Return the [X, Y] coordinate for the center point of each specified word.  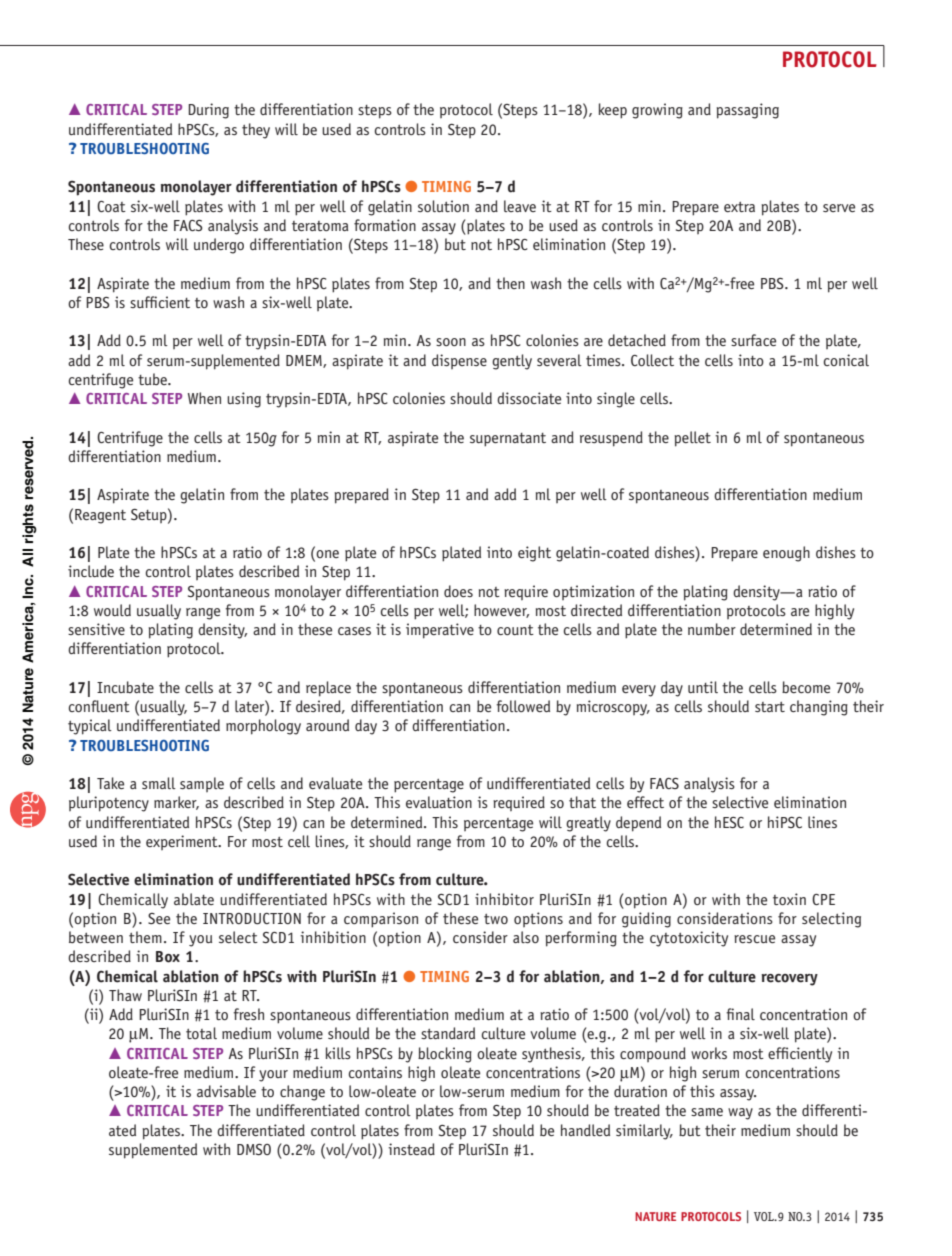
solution [443, 206]
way [740, 1114]
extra [739, 207]
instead [411, 1149]
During [208, 111]
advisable [226, 1091]
